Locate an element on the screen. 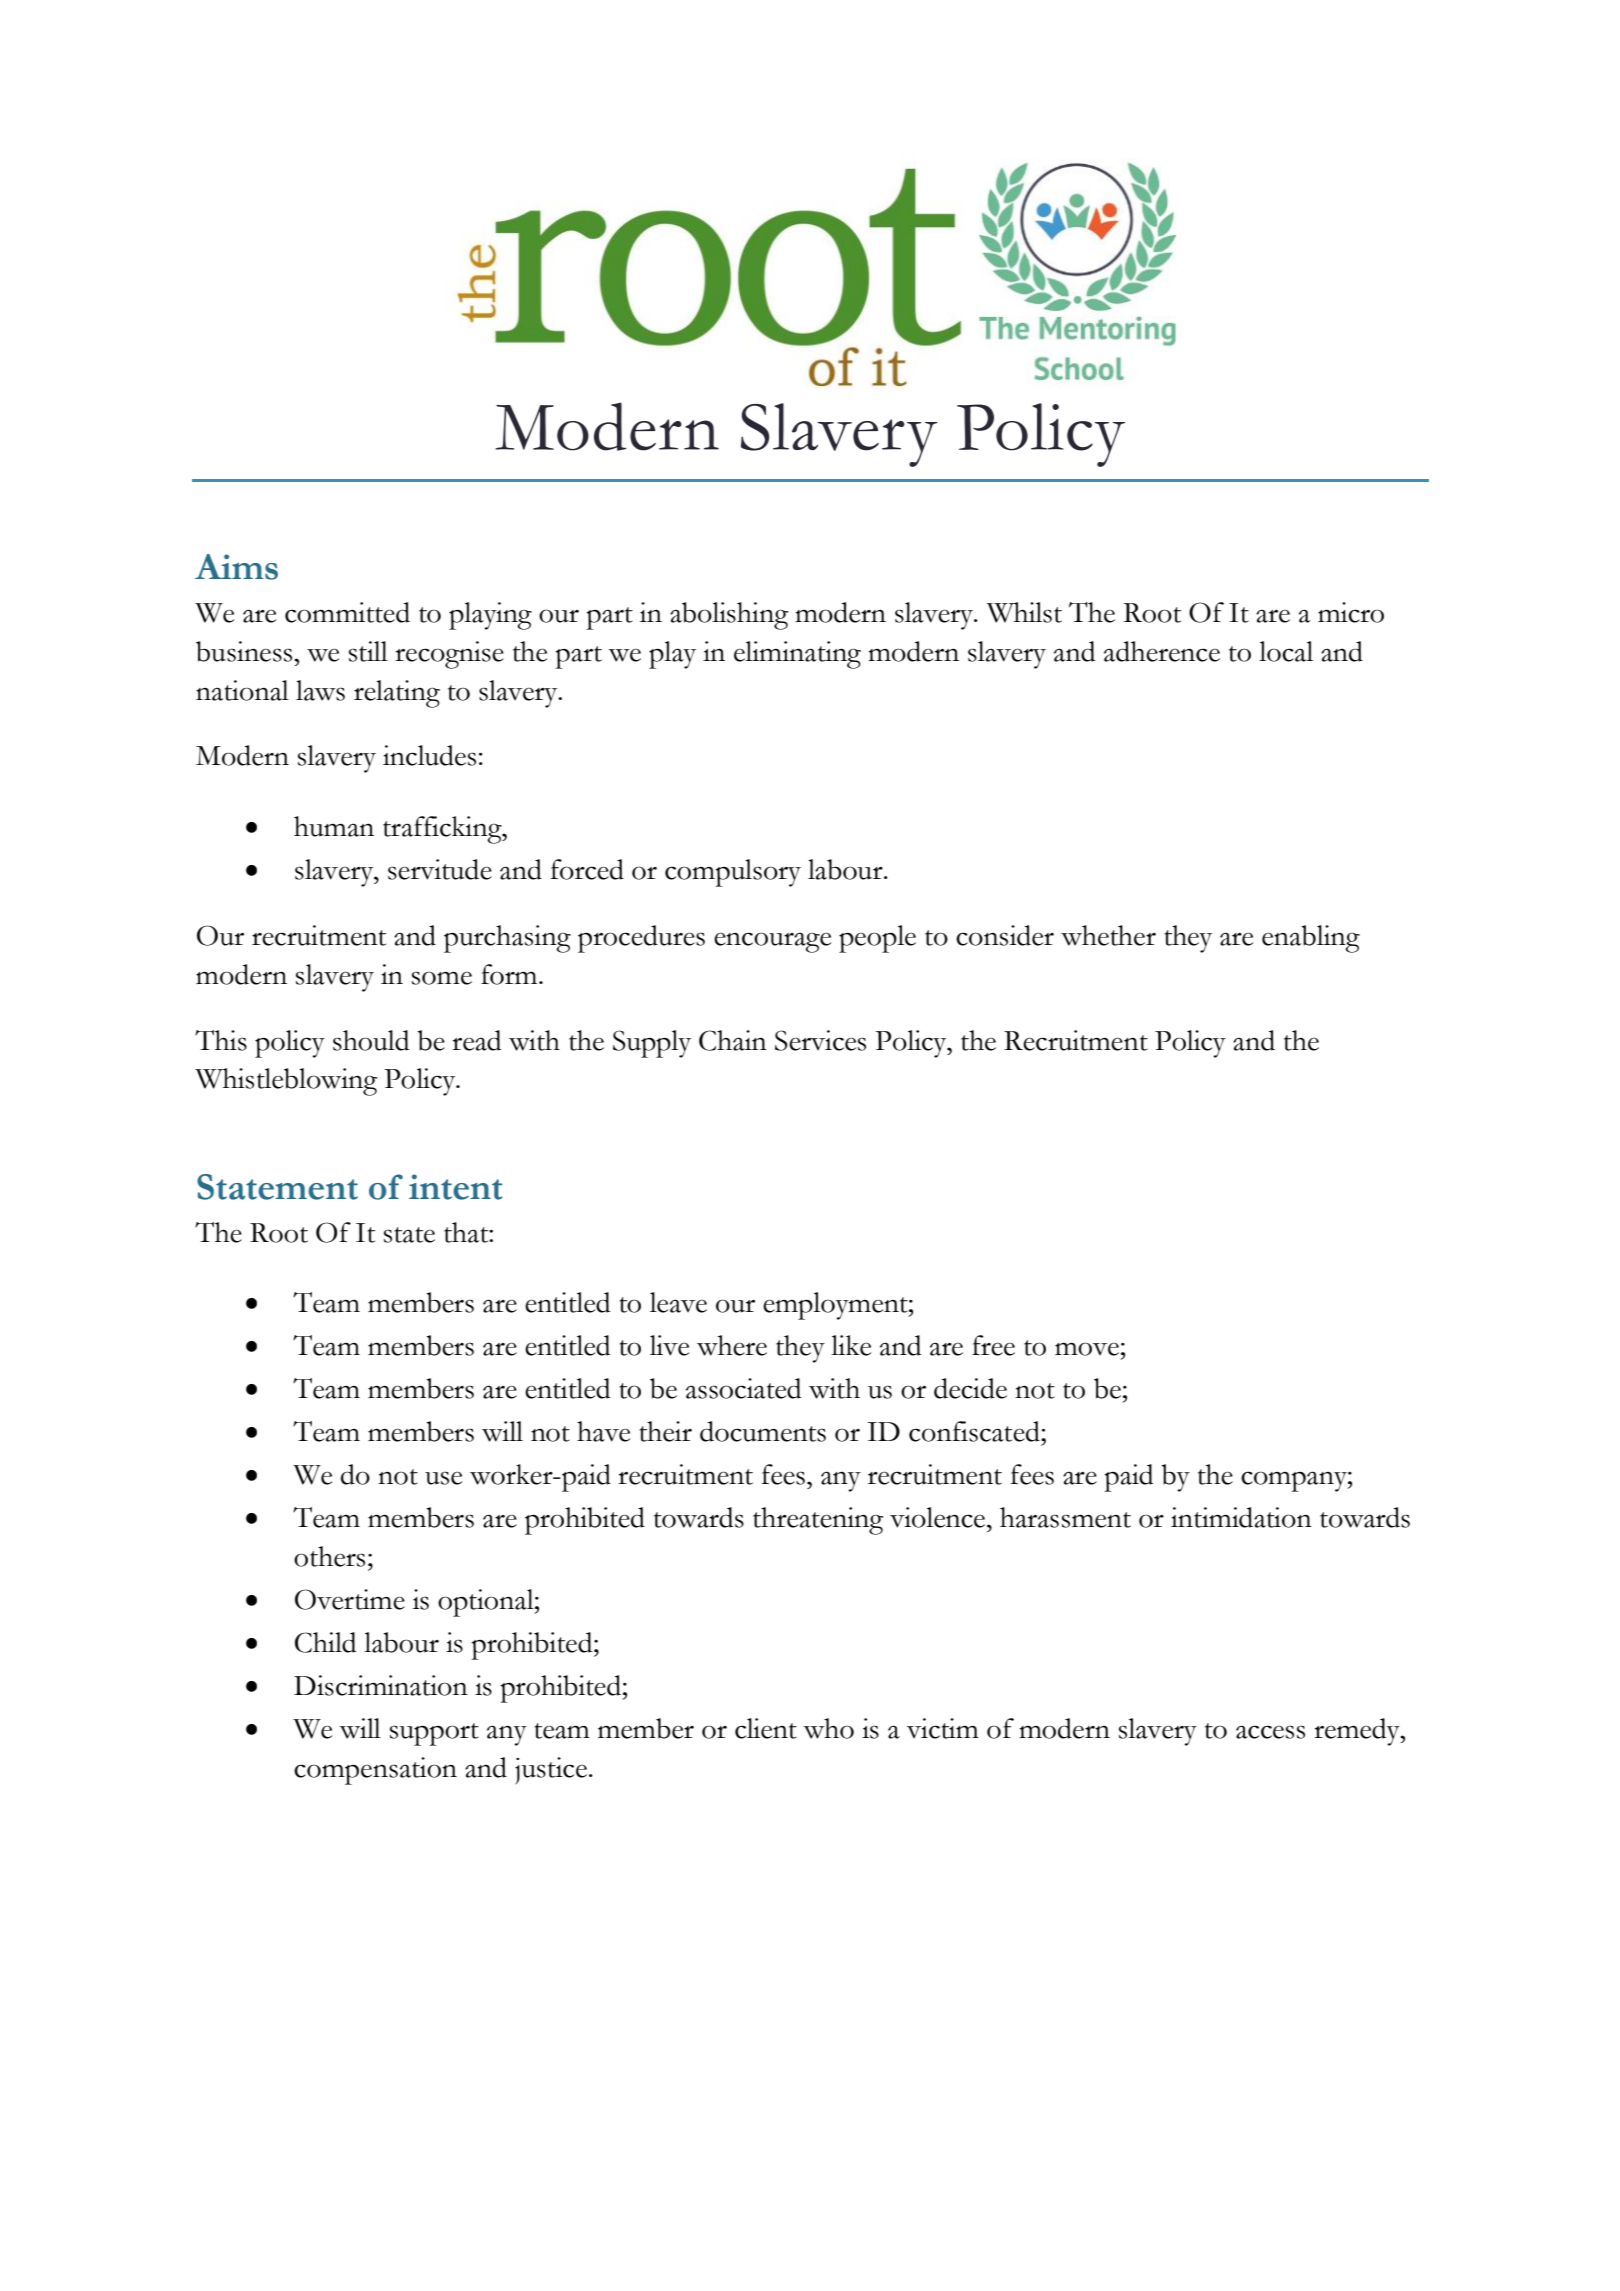 This screenshot has width=1620, height=2291. intimidation is located at coordinates (1241, 1517).
